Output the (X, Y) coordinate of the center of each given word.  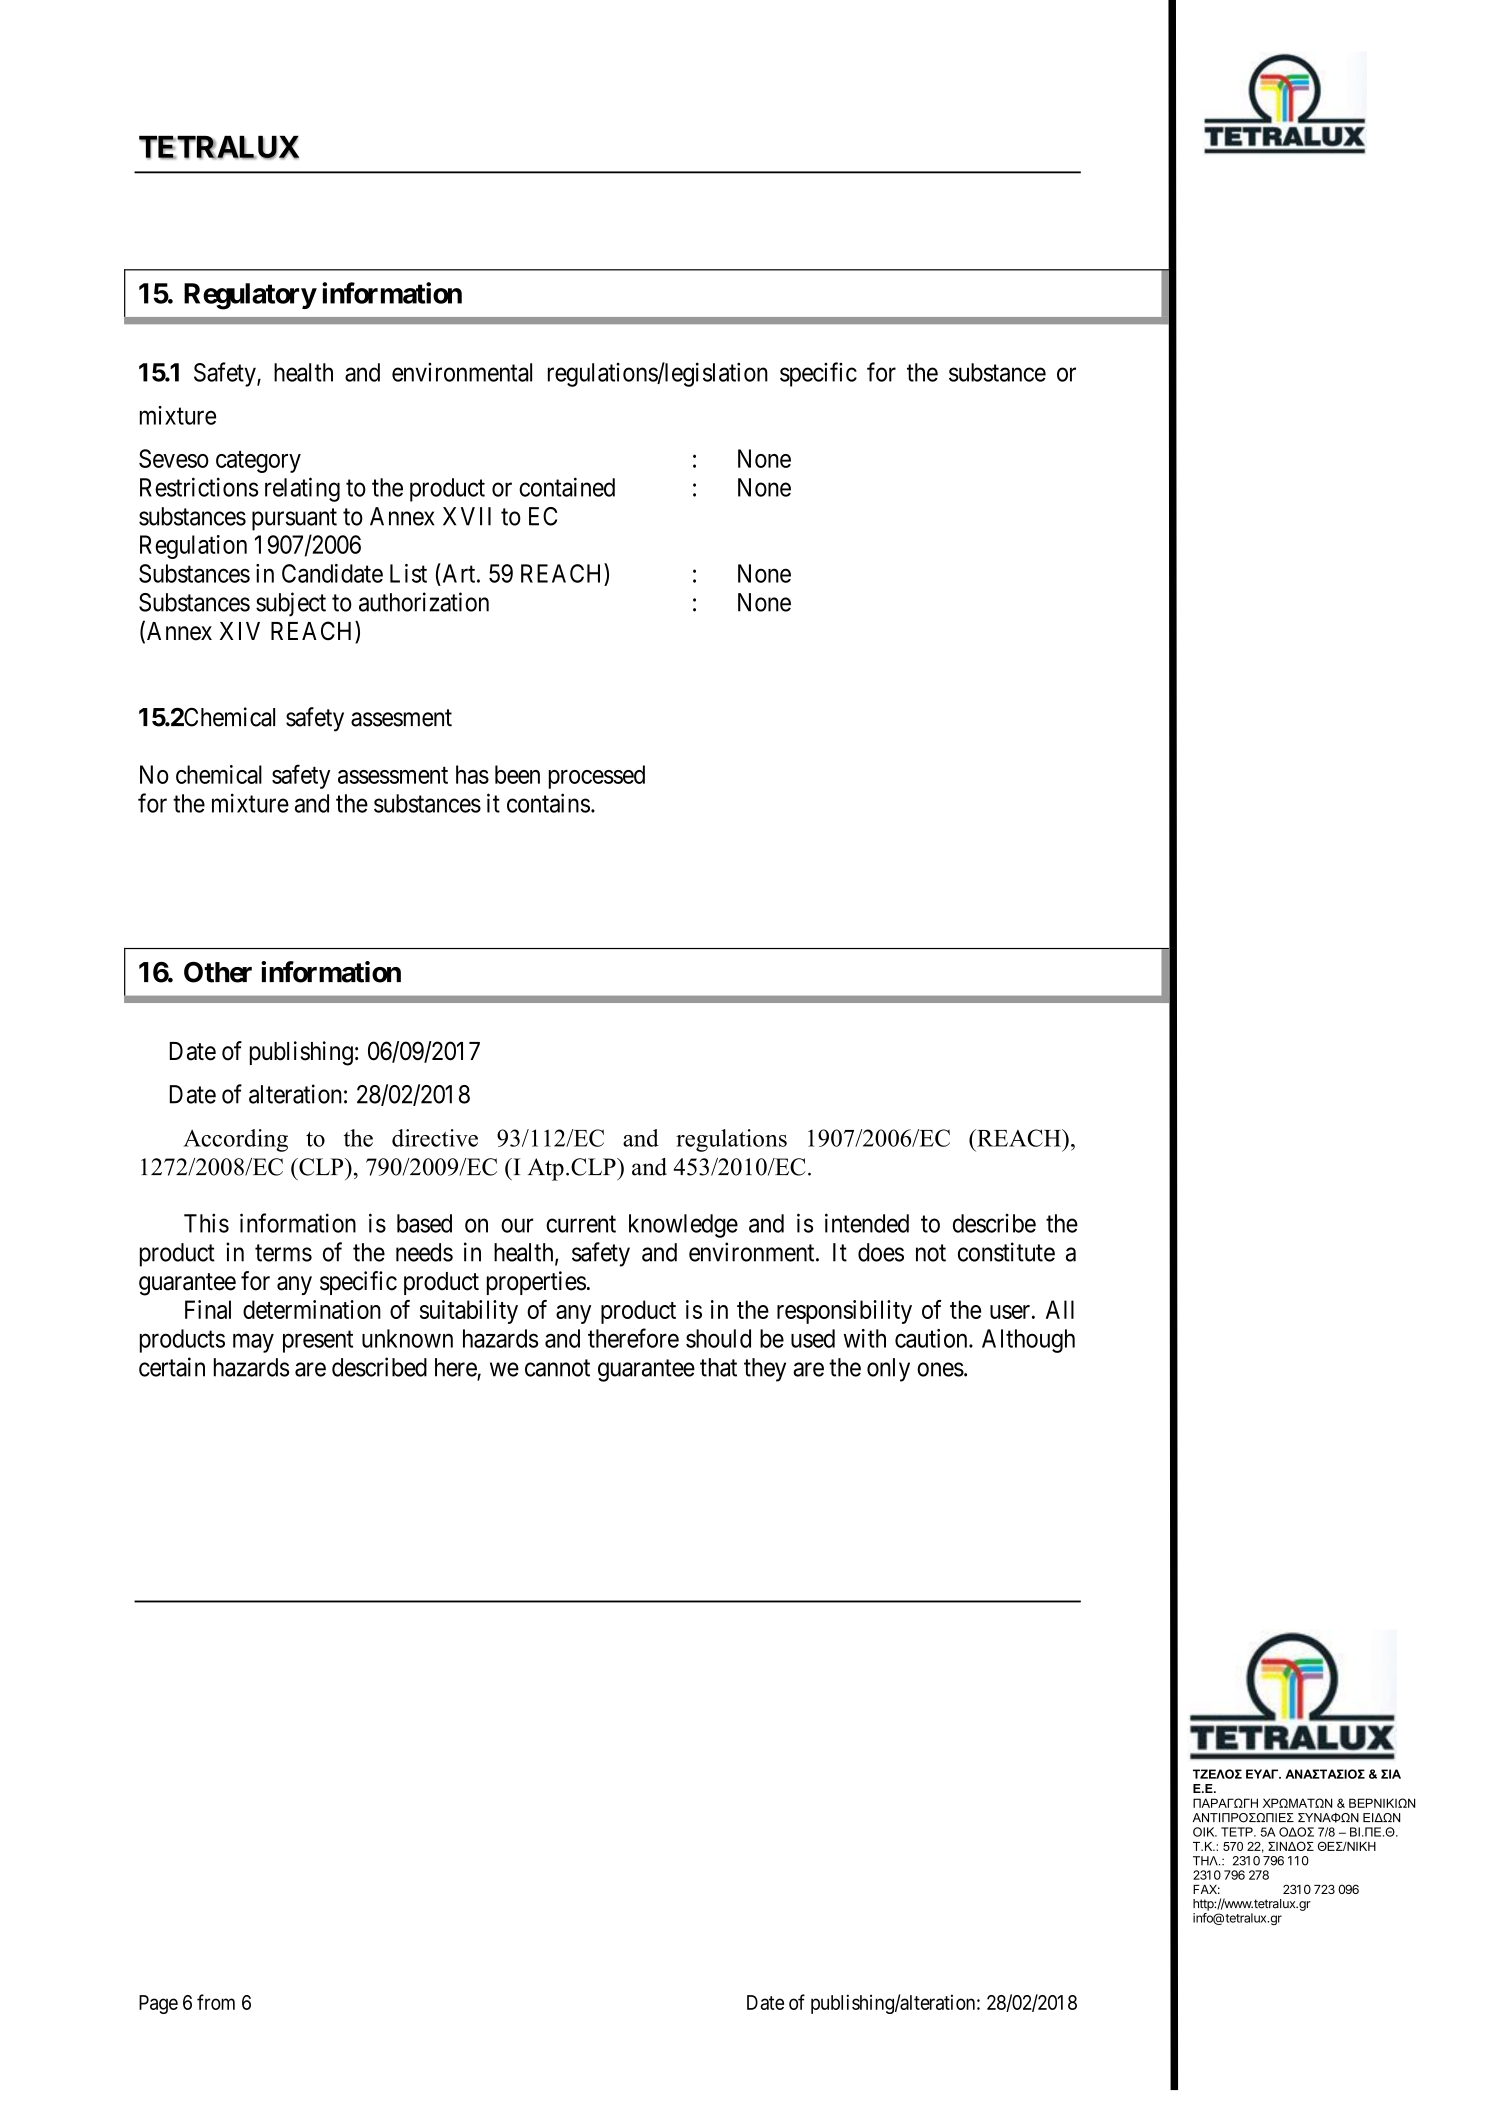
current (581, 1224)
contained (567, 487)
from (216, 2002)
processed (597, 777)
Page (158, 2004)
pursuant (294, 519)
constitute (1006, 1252)
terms (283, 1253)
